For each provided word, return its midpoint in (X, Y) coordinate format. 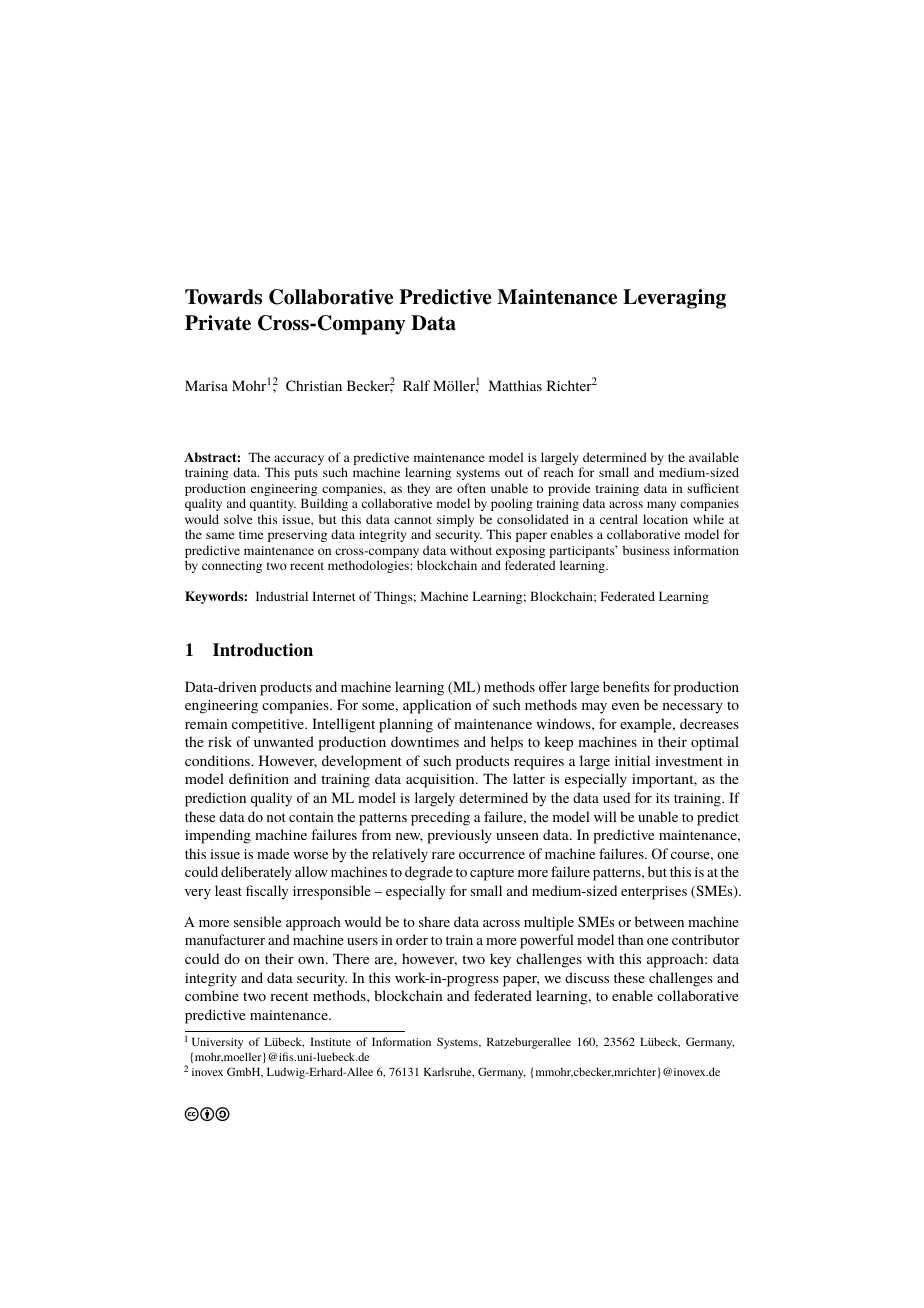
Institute (330, 1042)
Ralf (416, 385)
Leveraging (674, 299)
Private (218, 323)
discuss (587, 977)
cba (207, 1114)
